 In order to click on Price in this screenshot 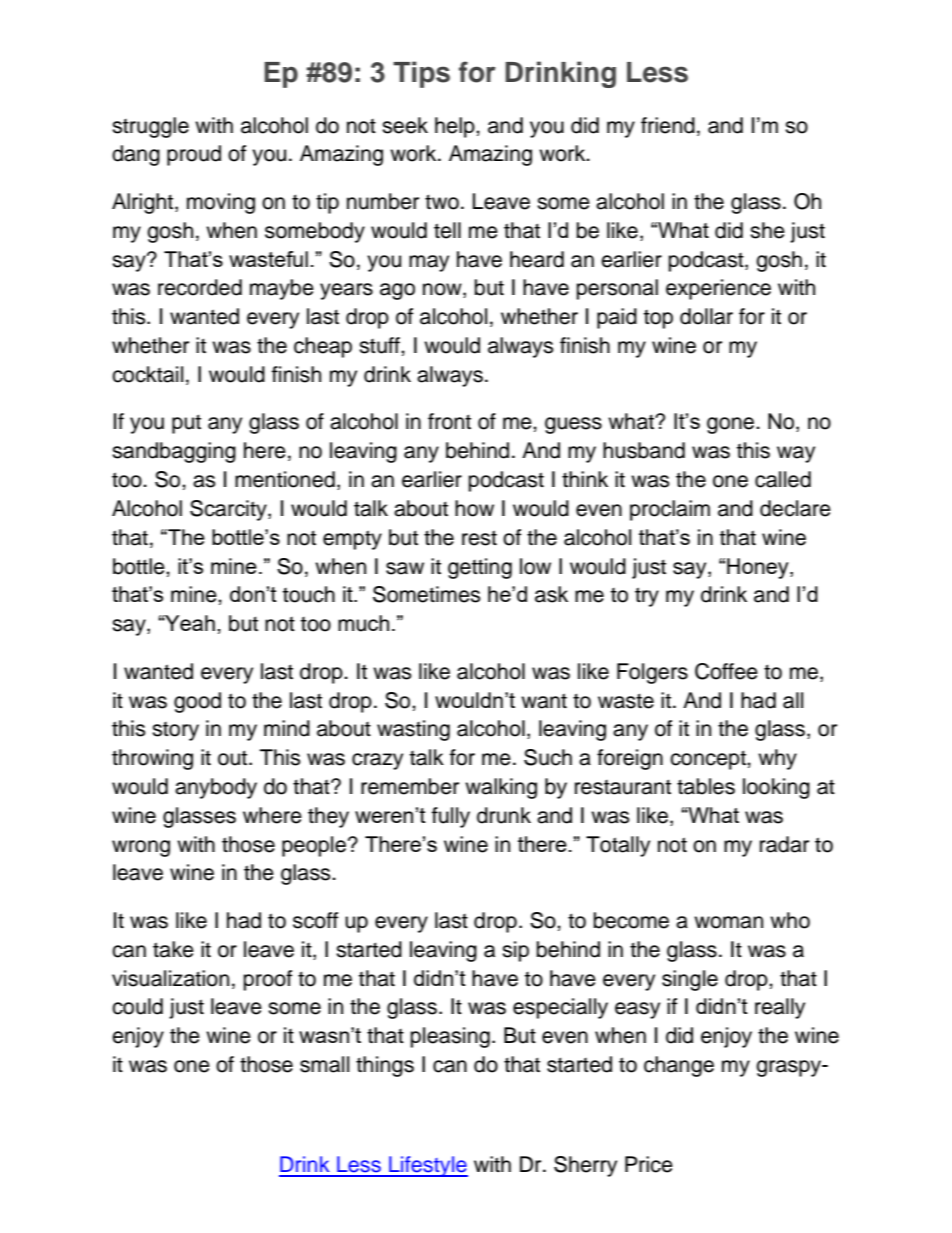, I will do `click(649, 1164)`.
